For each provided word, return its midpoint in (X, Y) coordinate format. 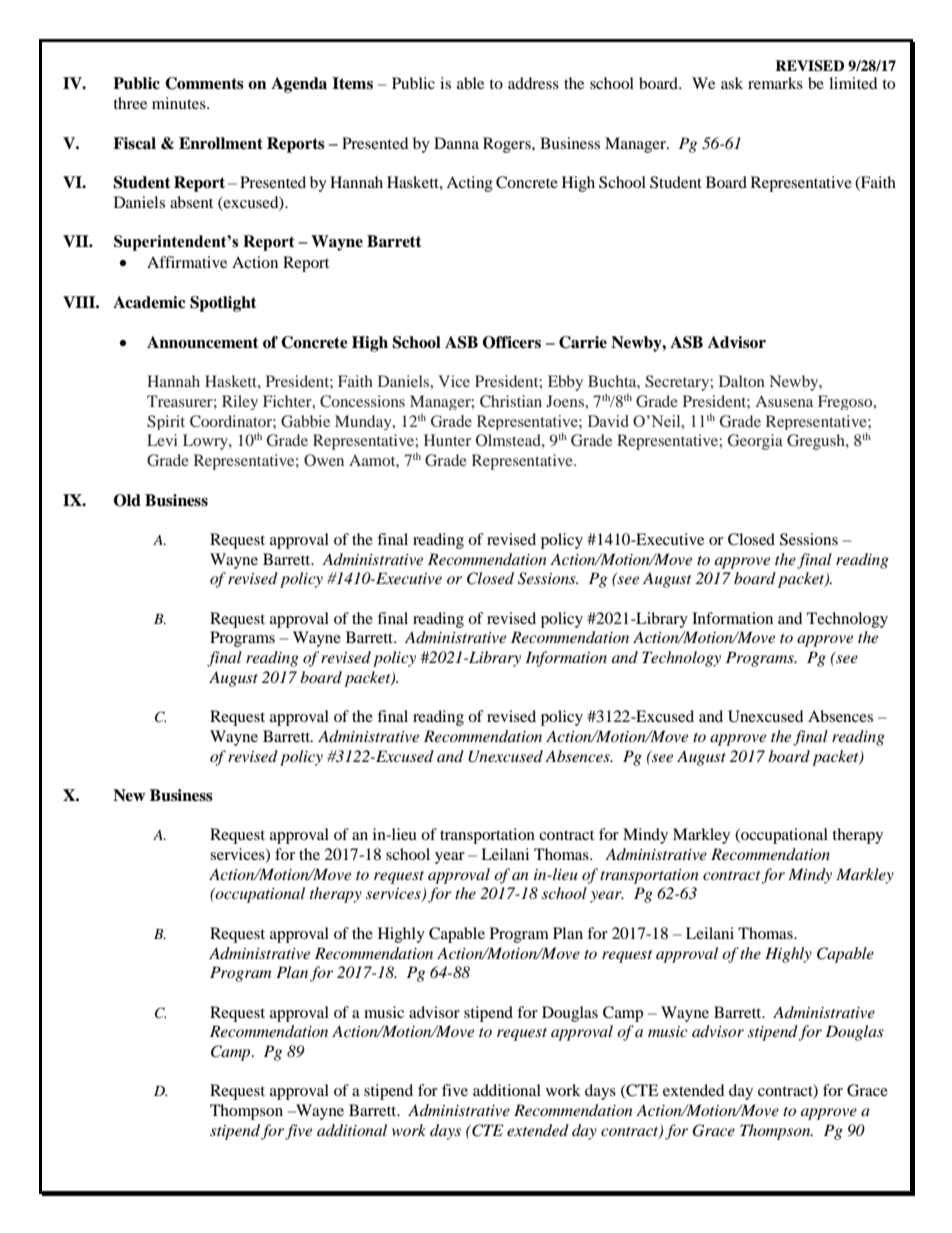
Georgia (755, 442)
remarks (775, 83)
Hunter (447, 440)
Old (127, 500)
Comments (204, 83)
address (533, 83)
